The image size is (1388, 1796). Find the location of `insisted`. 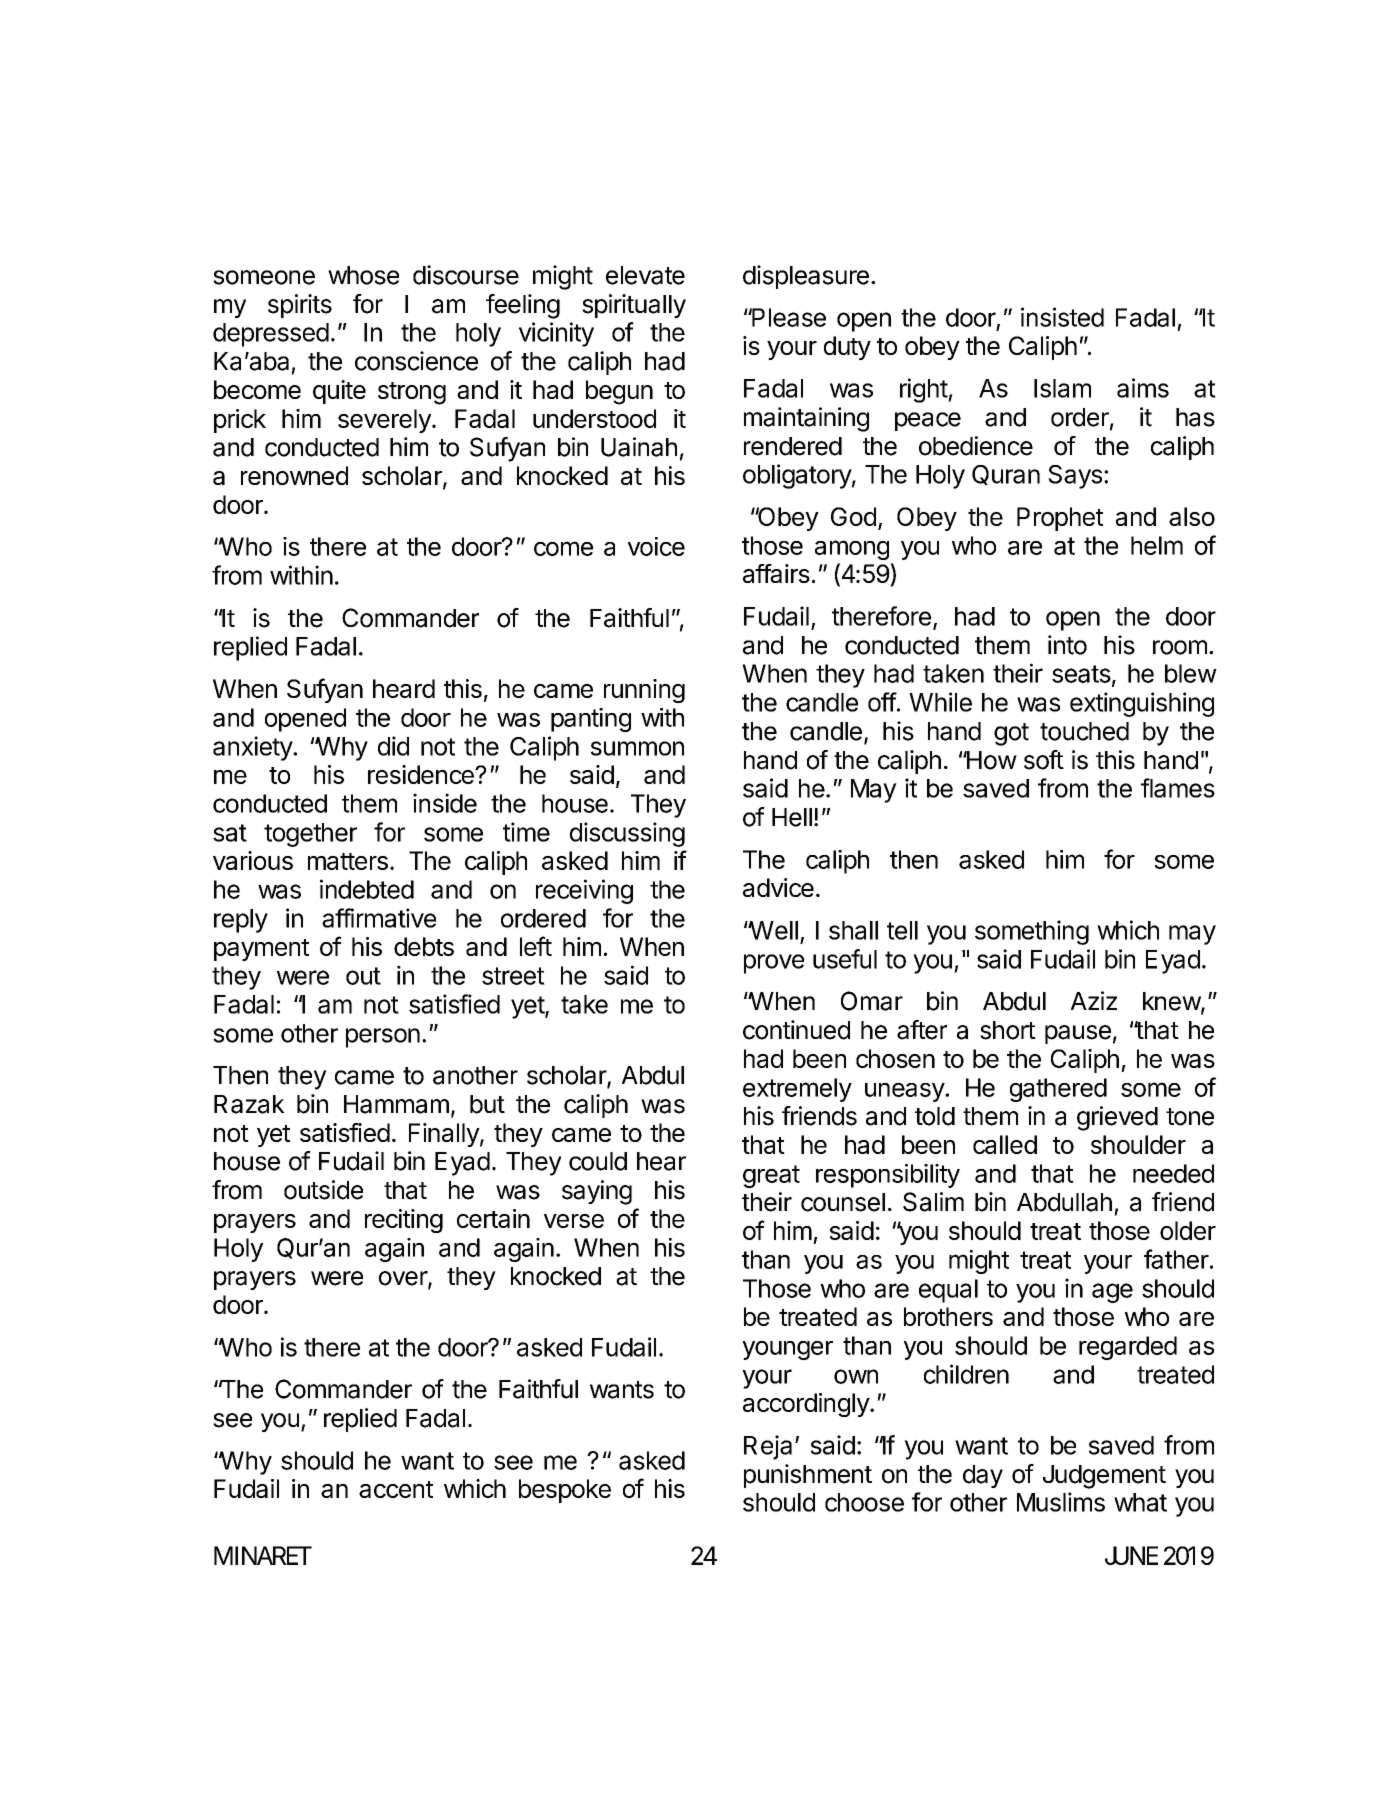

insisted is located at coordinates (1062, 317).
